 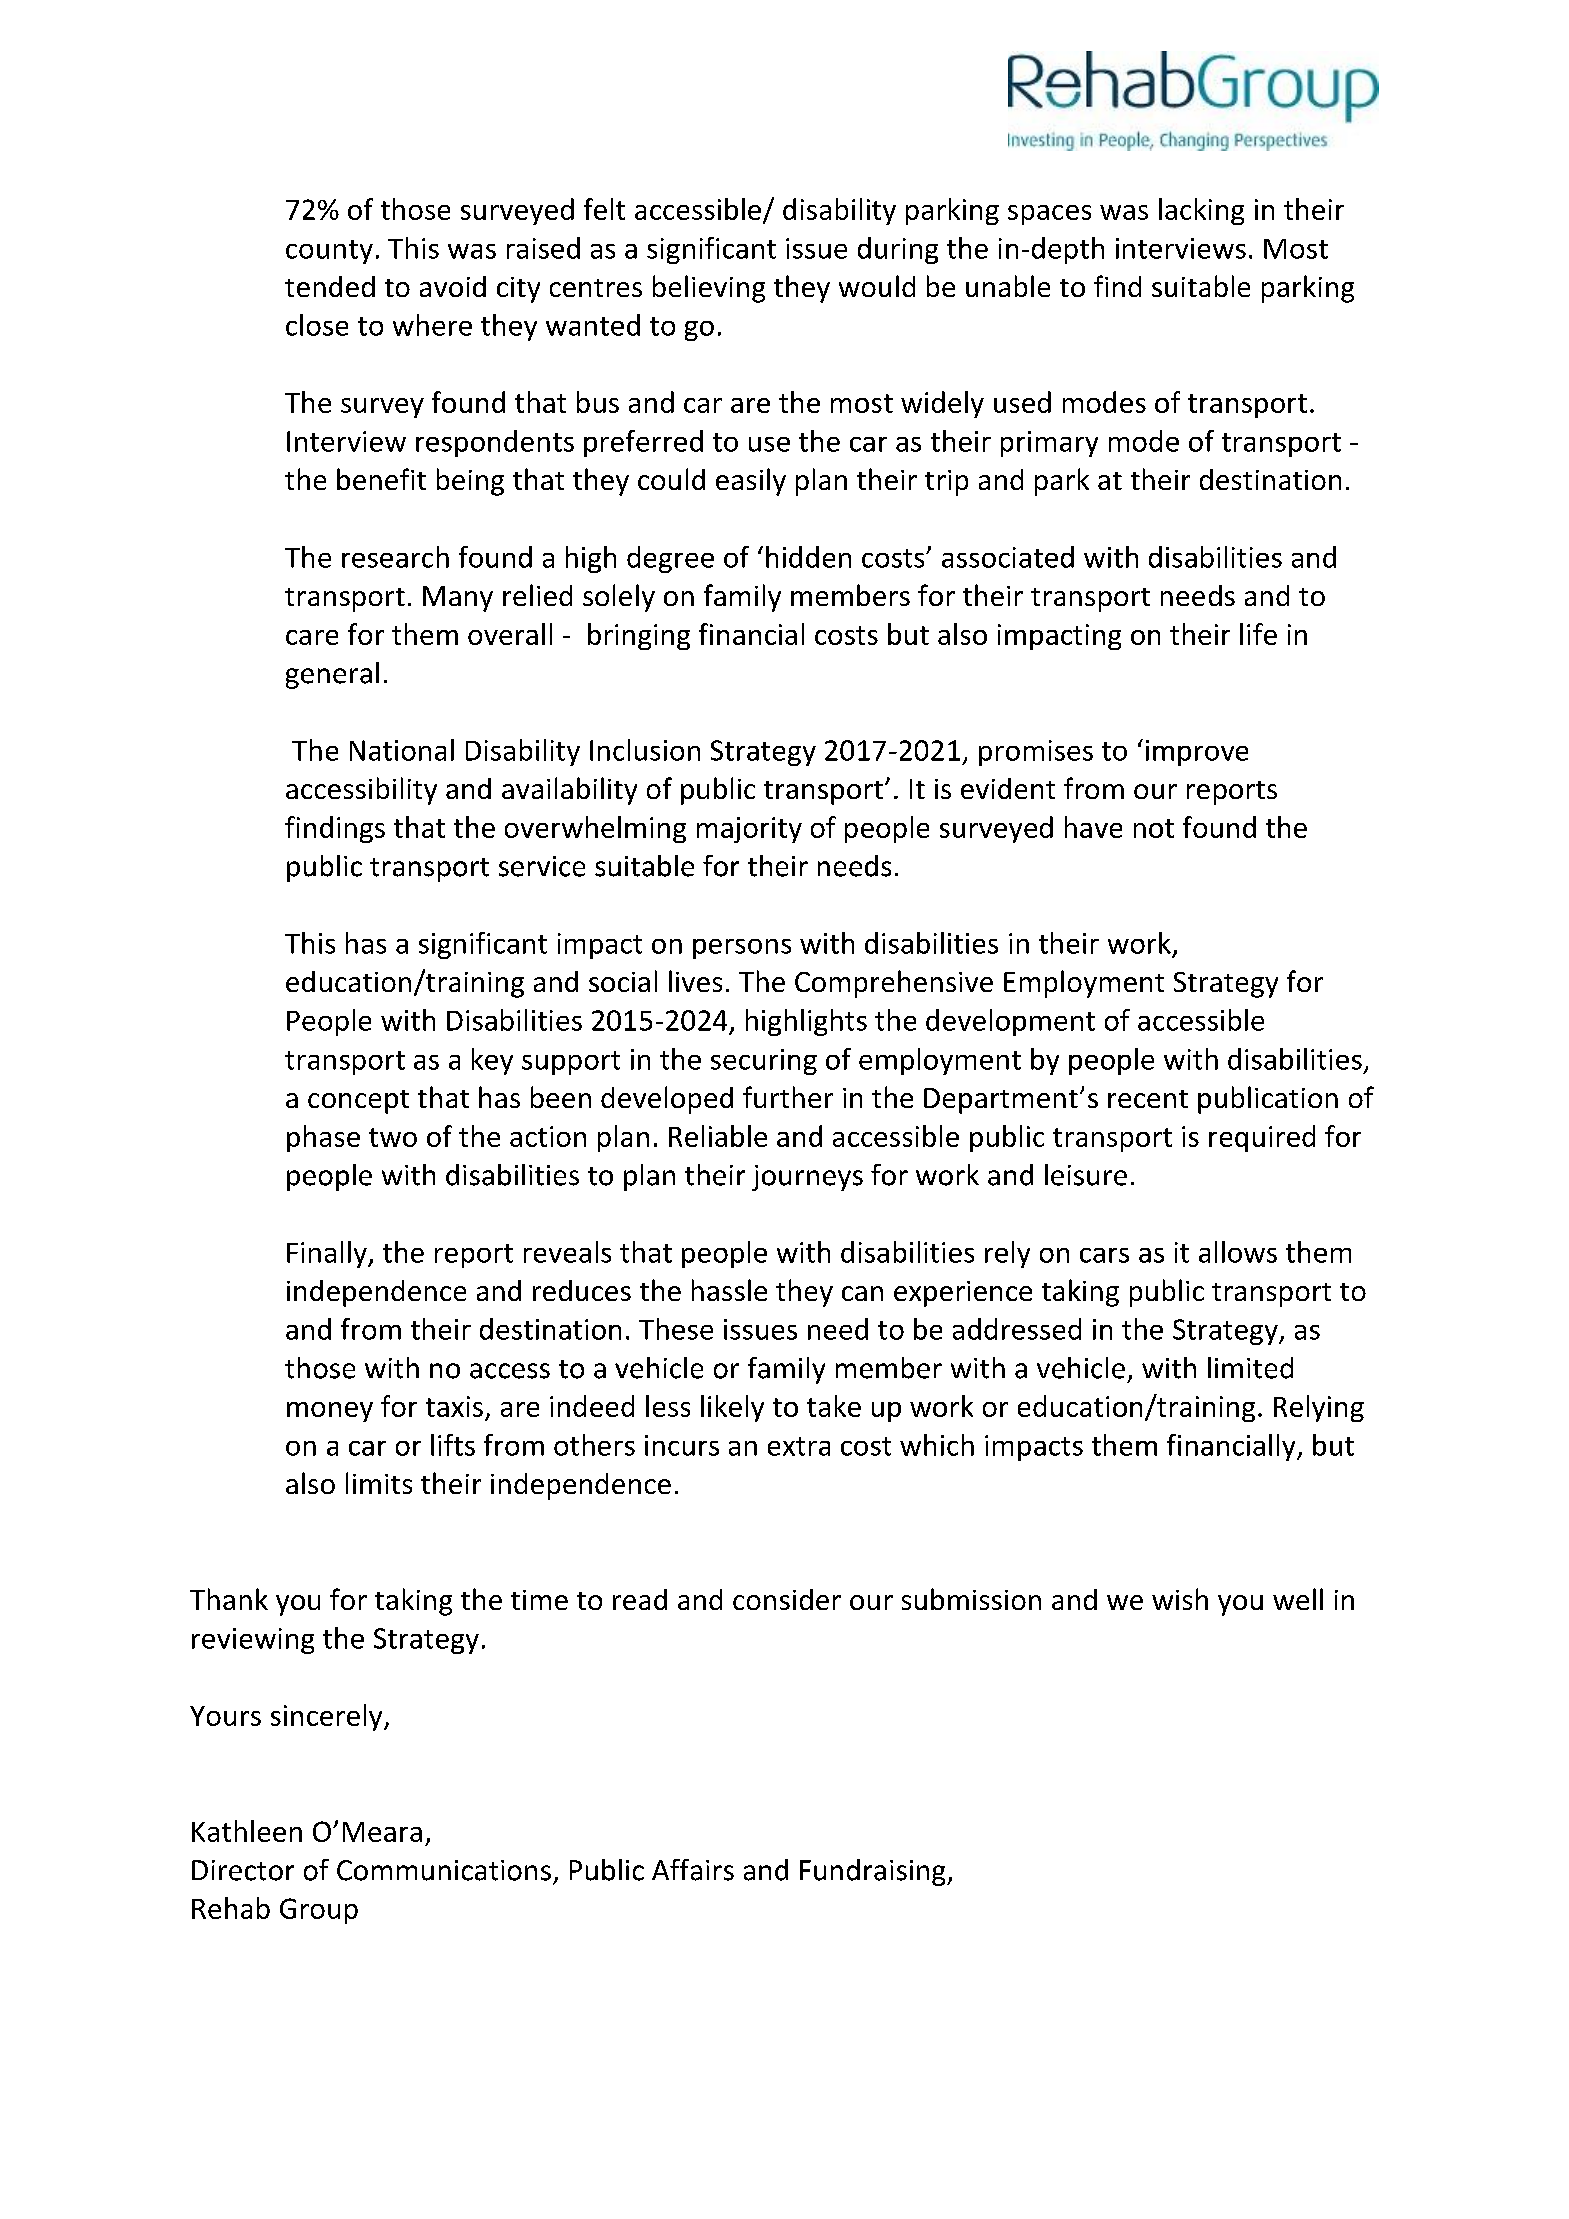 What do you see at coordinates (319, 1911) in the screenshot?
I see `Group` at bounding box center [319, 1911].
